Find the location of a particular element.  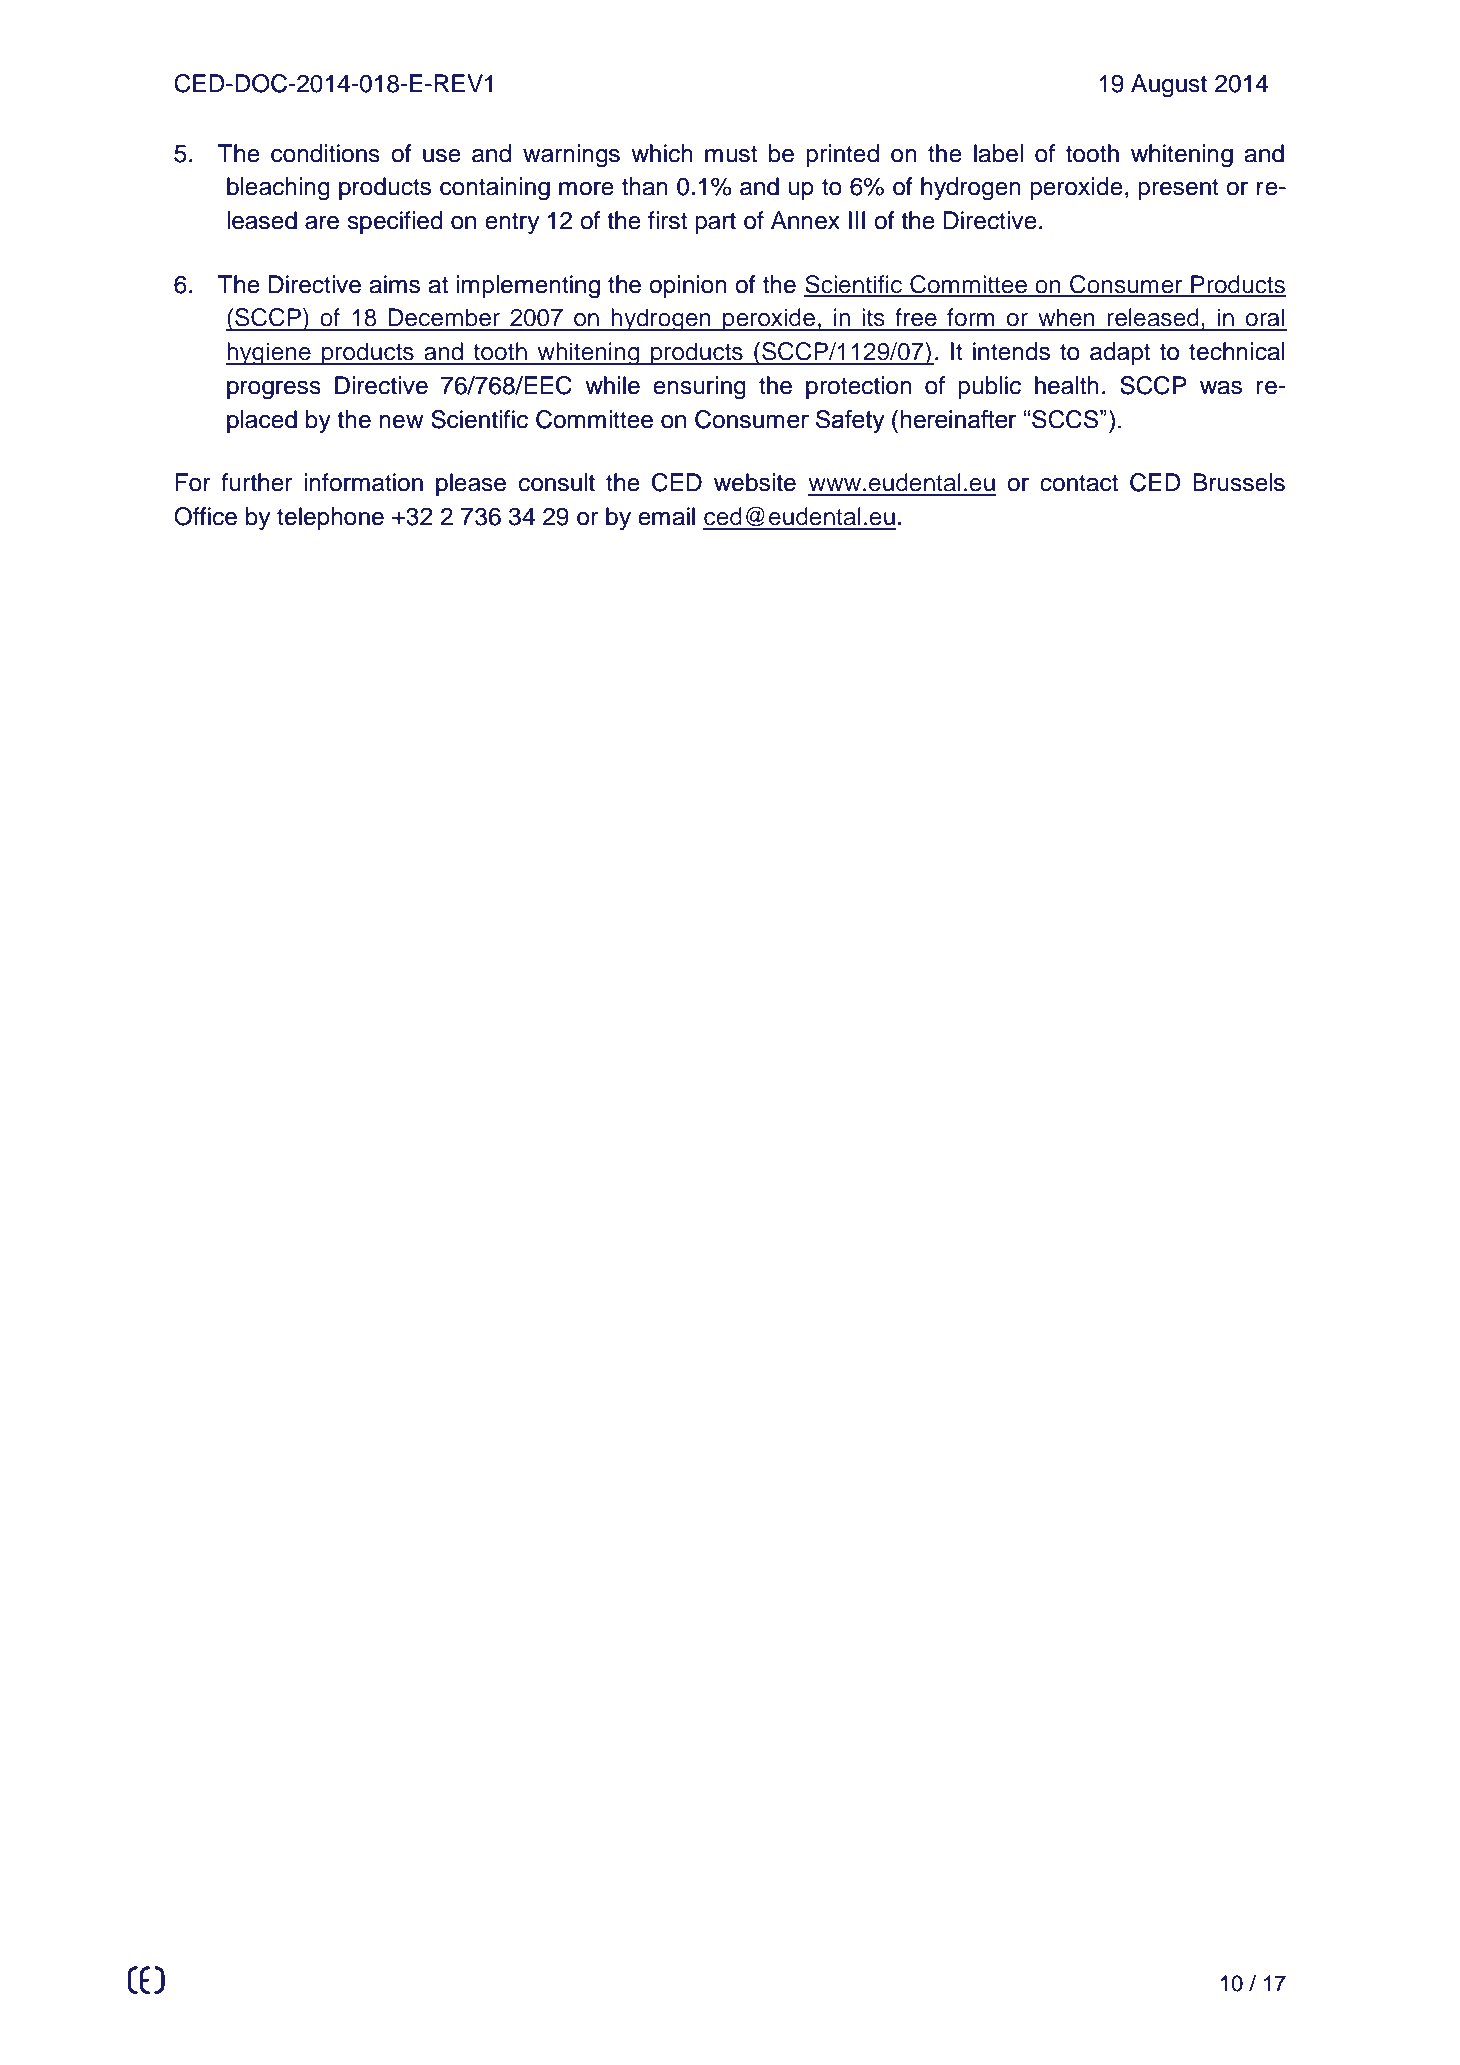

conditions is located at coordinates (325, 153).
